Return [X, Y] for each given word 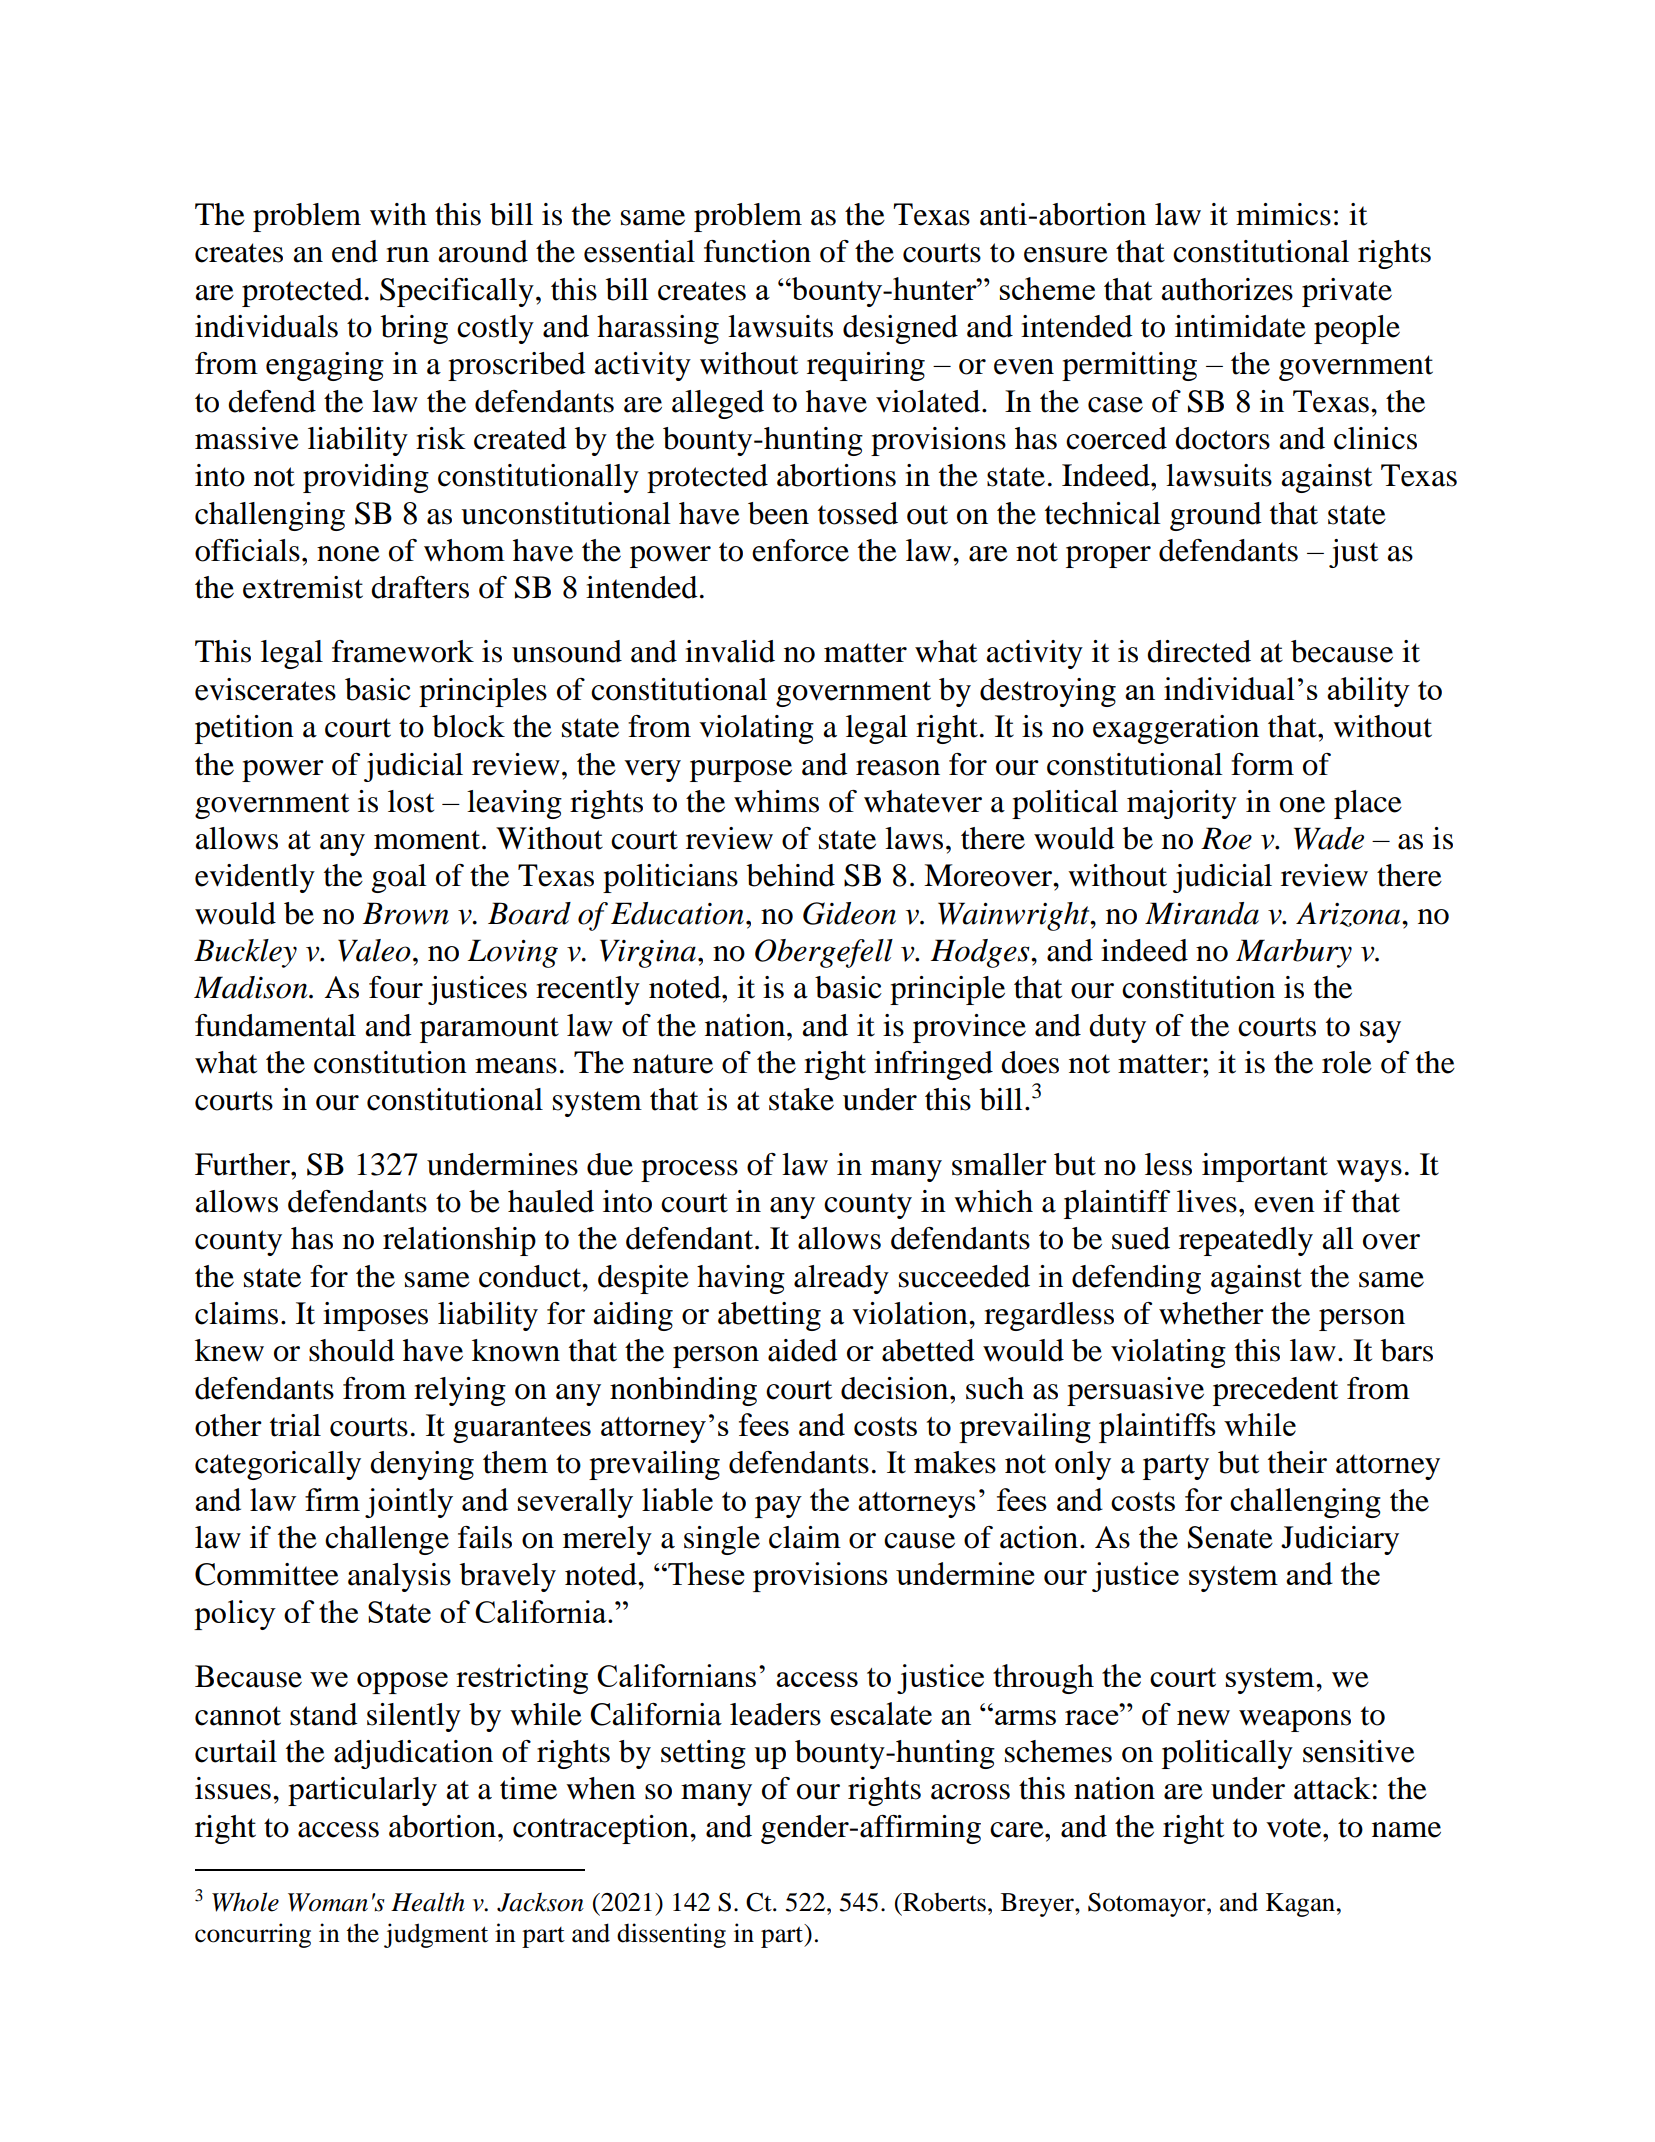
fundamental [275, 1025]
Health [428, 1902]
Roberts [943, 1902]
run [407, 255]
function [757, 251]
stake [801, 1099]
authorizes [1227, 289]
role [1347, 1062]
